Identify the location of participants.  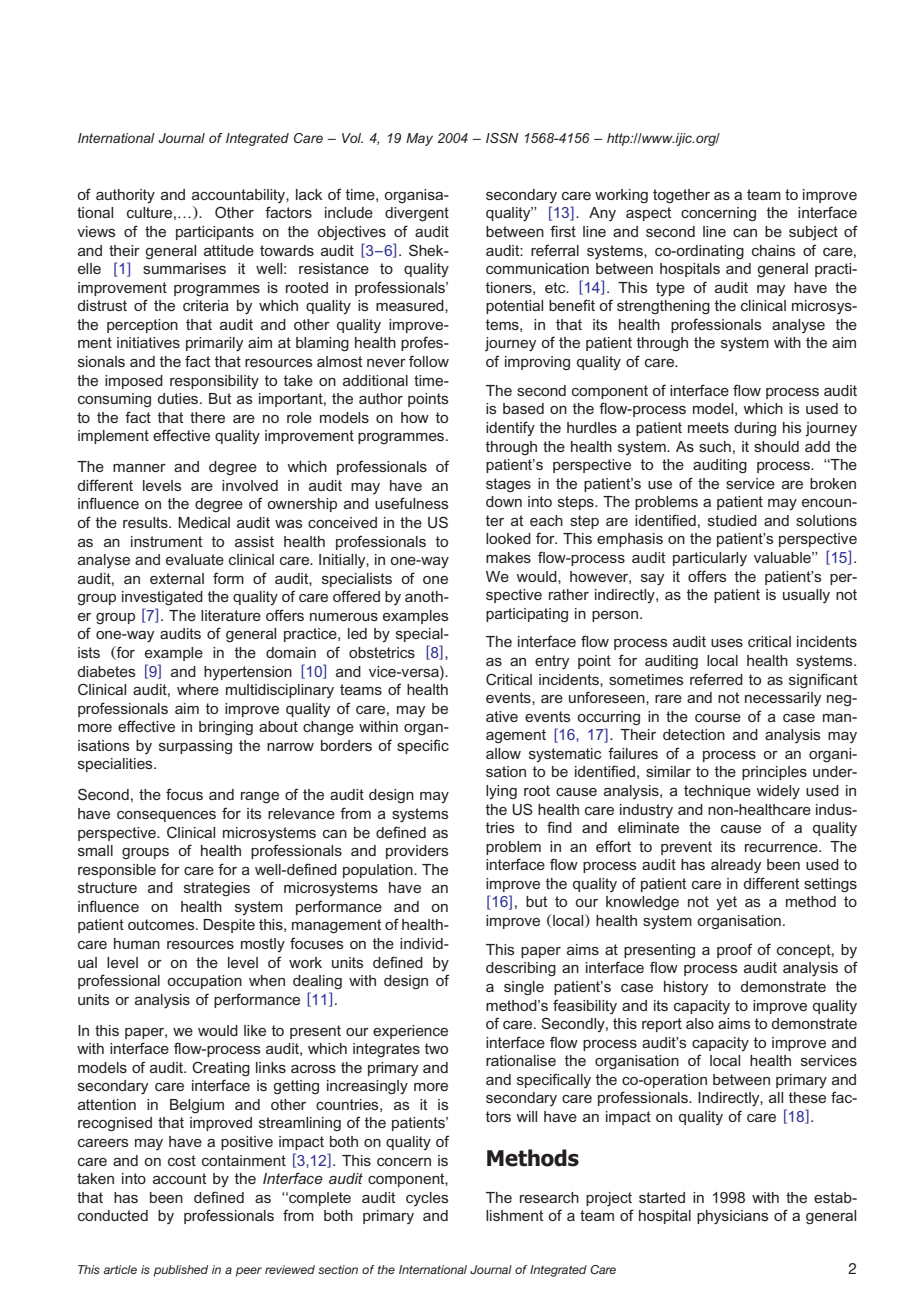
(215, 233).
